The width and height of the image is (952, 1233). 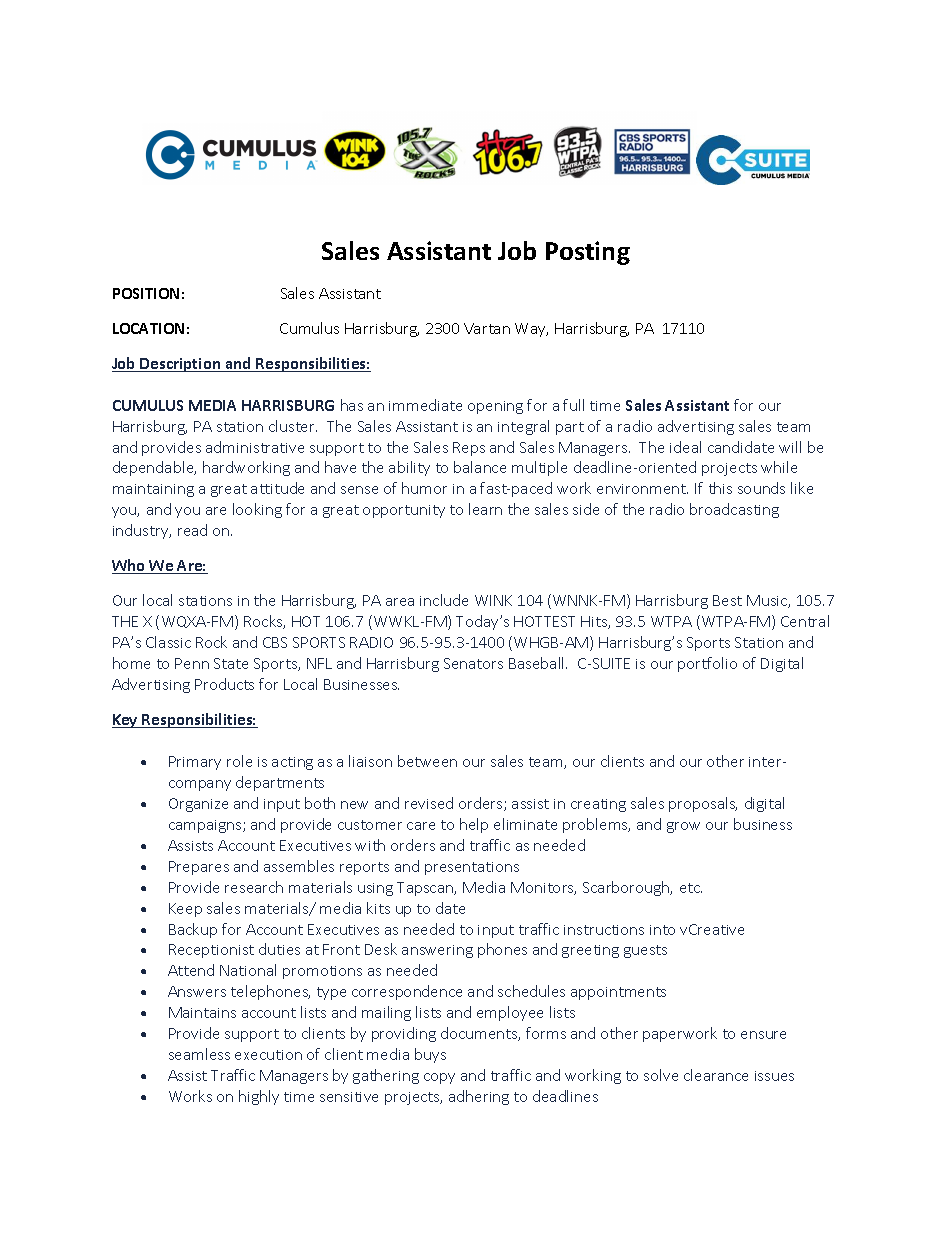 I want to click on LOCATION, so click(x=148, y=328).
